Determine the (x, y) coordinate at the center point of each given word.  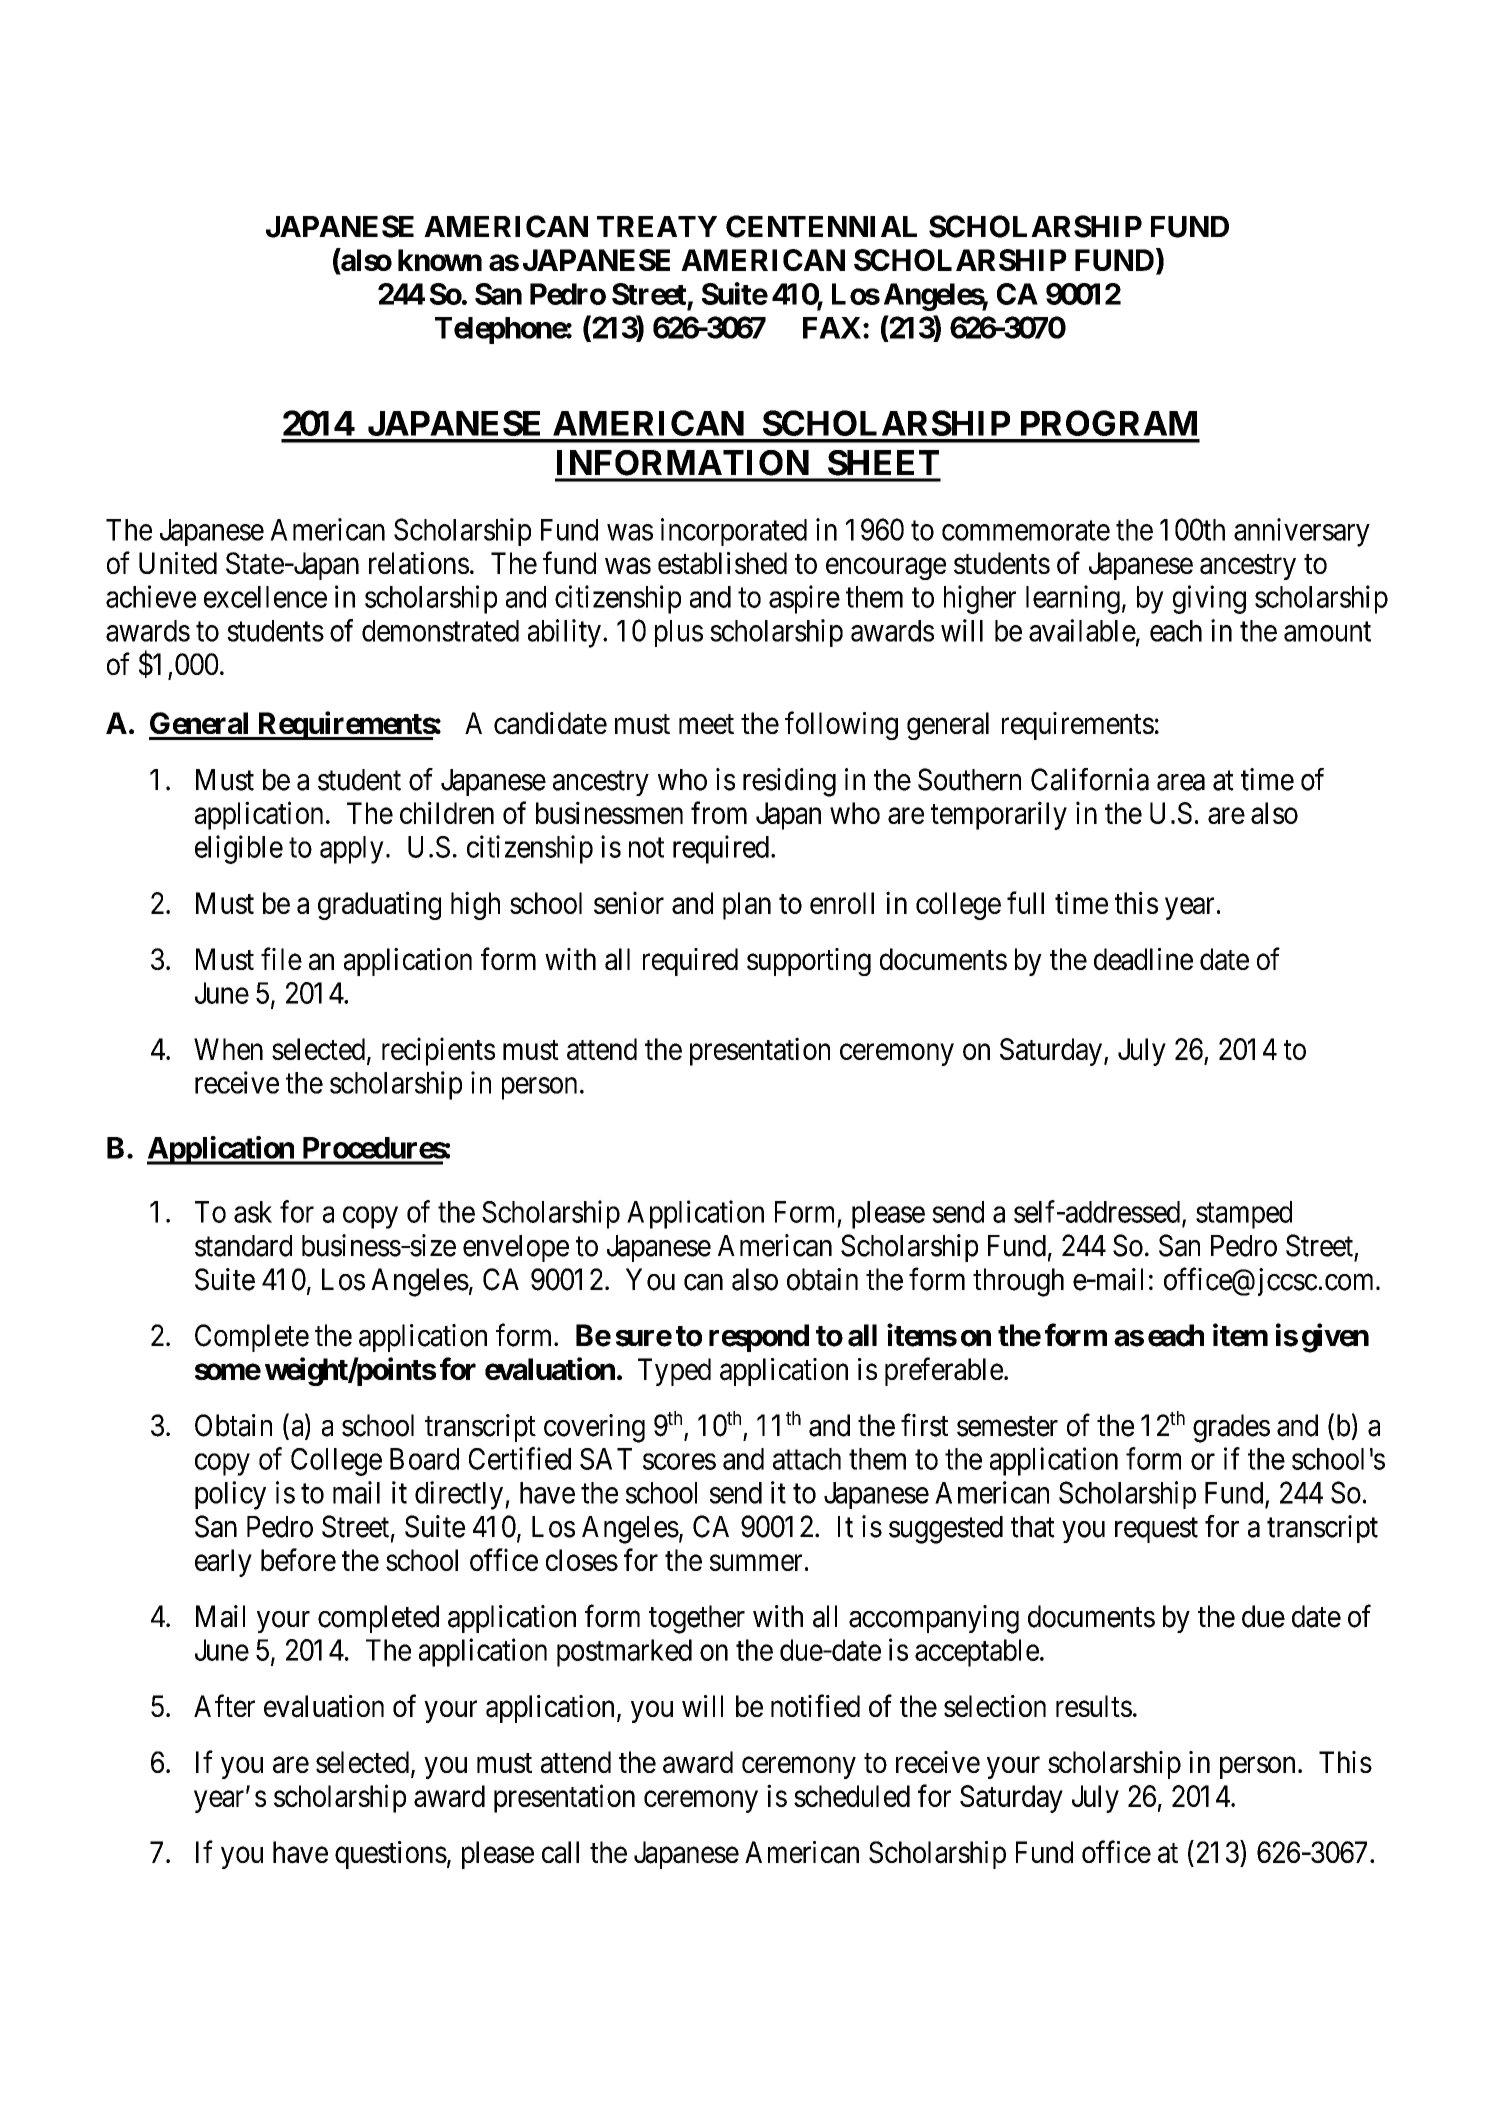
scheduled (852, 1796)
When (228, 1049)
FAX (832, 328)
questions (391, 1855)
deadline (1143, 959)
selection (995, 1706)
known (440, 260)
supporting (809, 962)
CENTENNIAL (821, 226)
